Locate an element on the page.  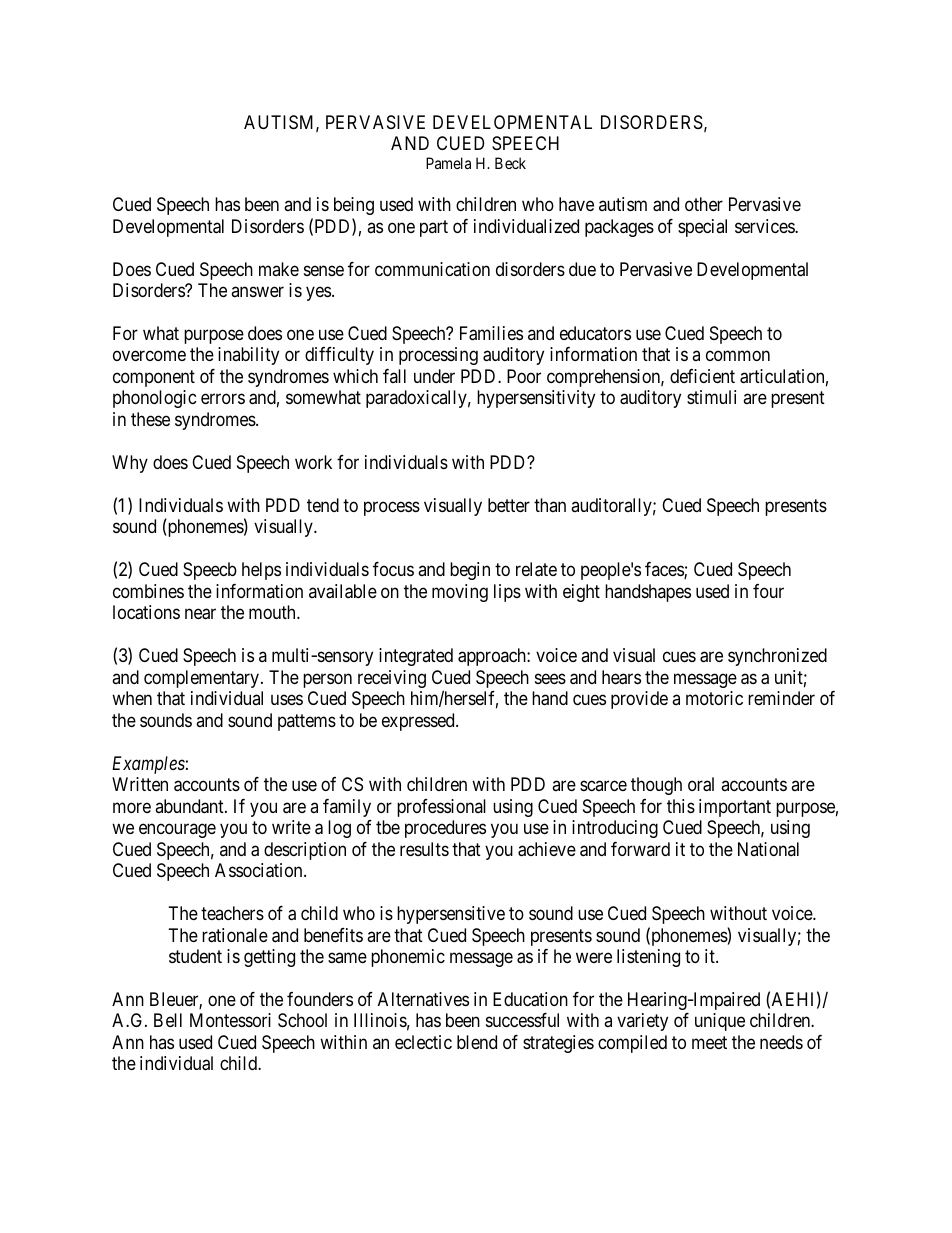
Pamela is located at coordinates (448, 163).
